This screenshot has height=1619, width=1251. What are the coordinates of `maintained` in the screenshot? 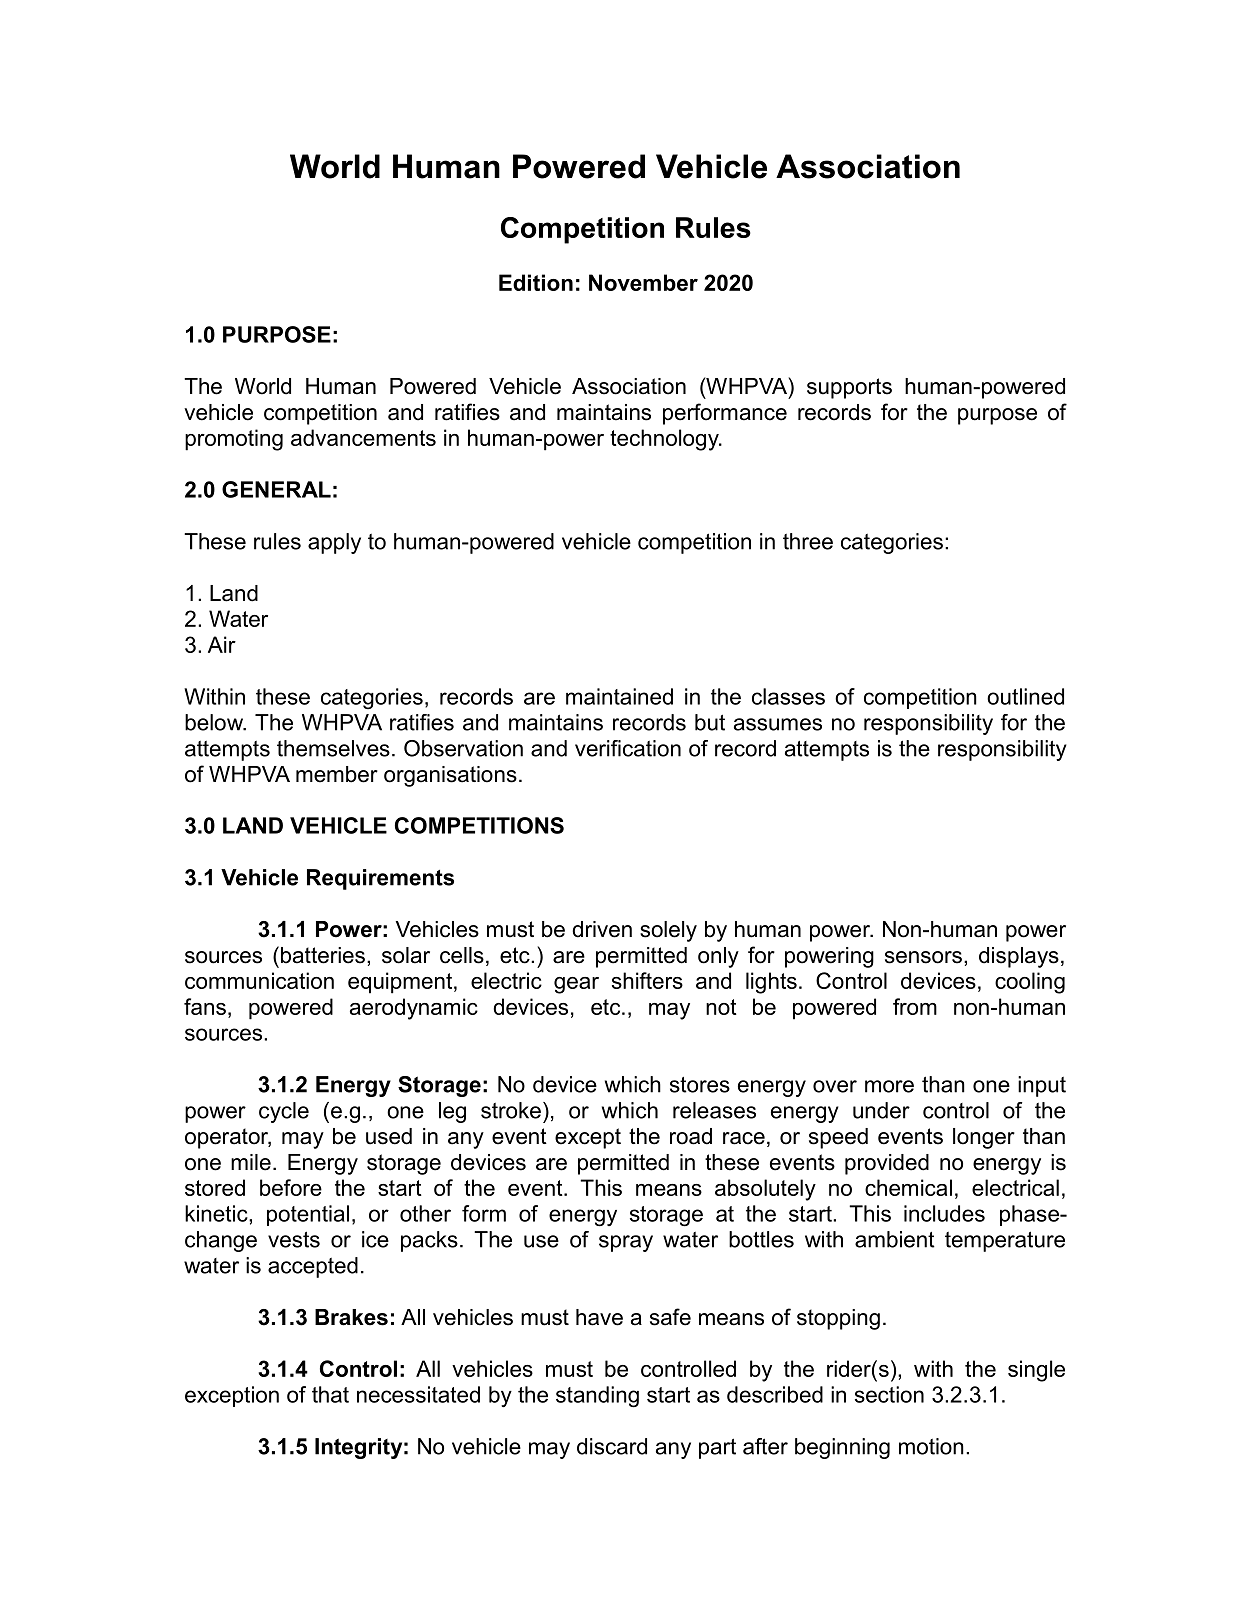 It's located at (619, 696).
